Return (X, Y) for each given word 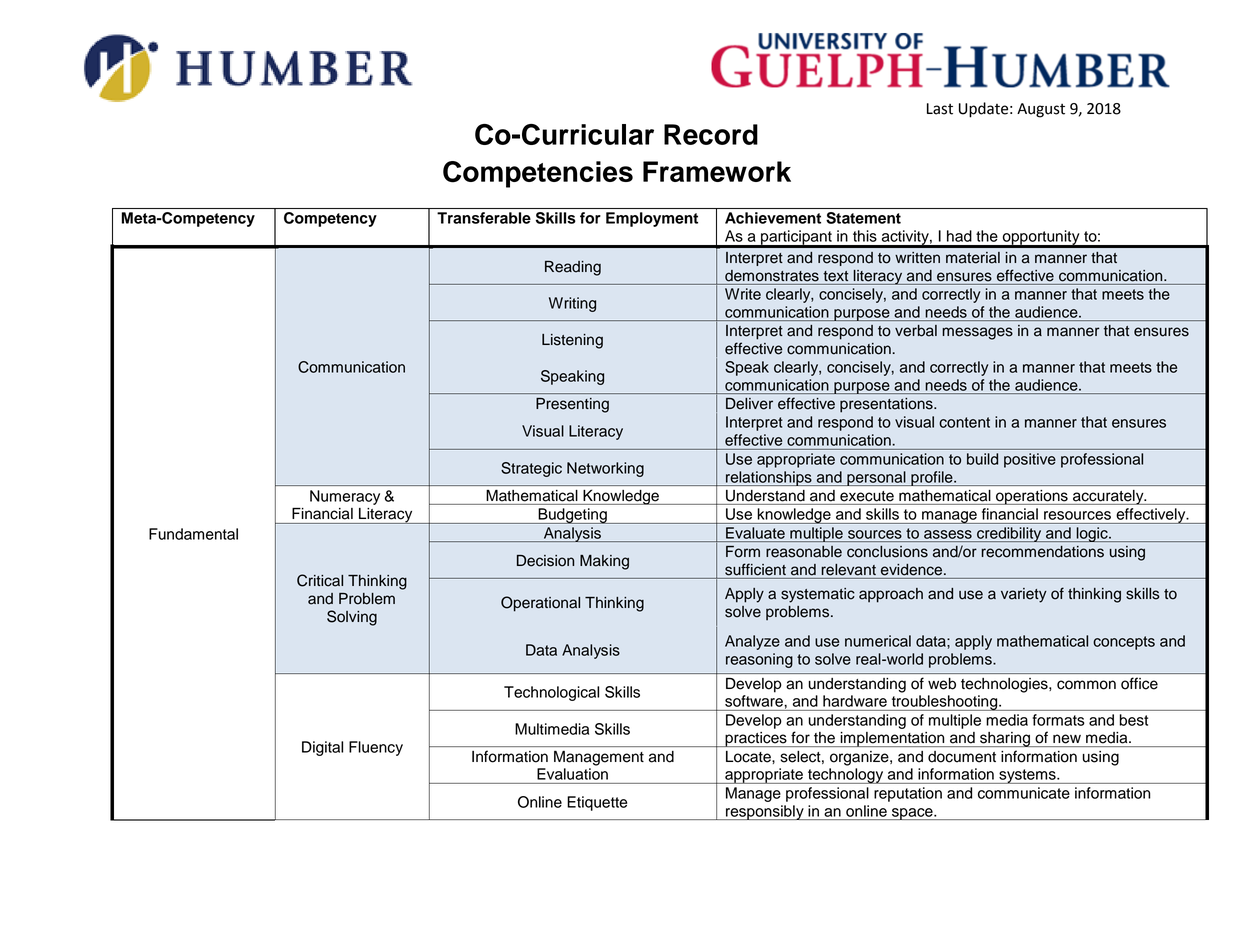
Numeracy (345, 497)
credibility (1009, 534)
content (964, 422)
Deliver (749, 404)
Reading (573, 268)
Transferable (484, 218)
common (1086, 685)
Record (711, 134)
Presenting (572, 405)
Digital (322, 748)
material (973, 258)
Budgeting (572, 516)
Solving (352, 618)
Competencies (538, 174)
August (1041, 110)
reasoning (759, 660)
